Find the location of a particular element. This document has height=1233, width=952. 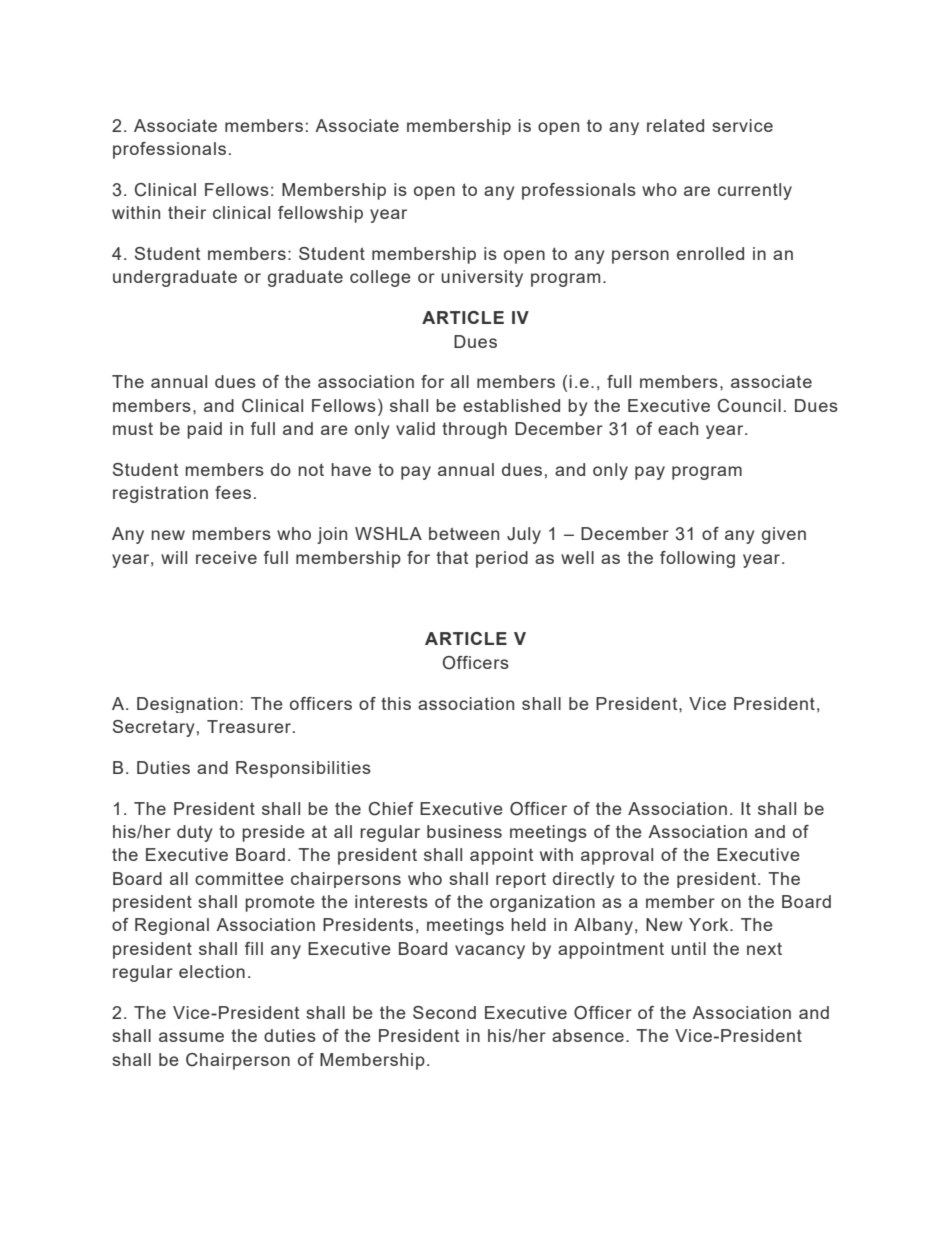

their is located at coordinates (187, 212).
